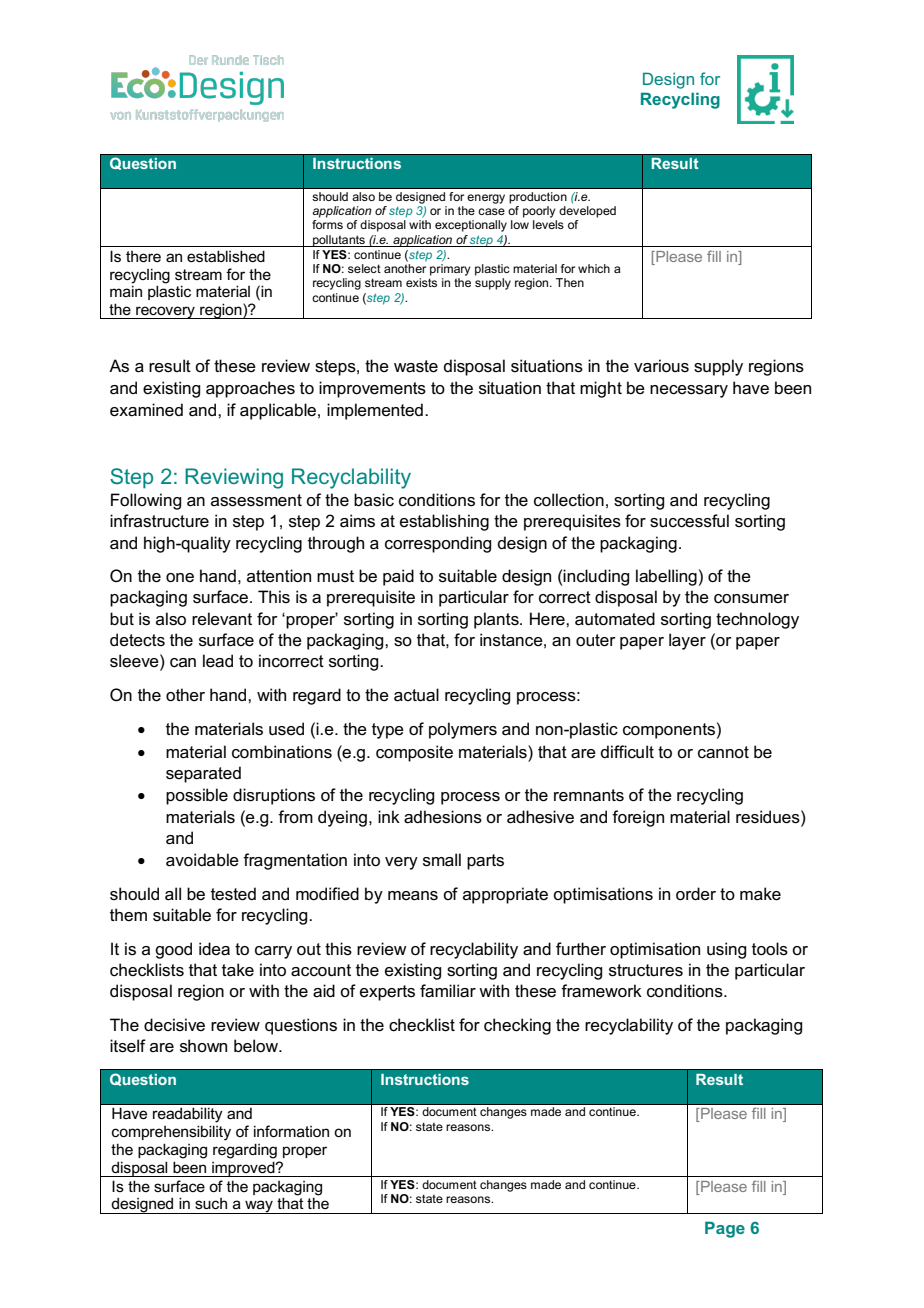  I want to click on lead, so click(218, 661).
